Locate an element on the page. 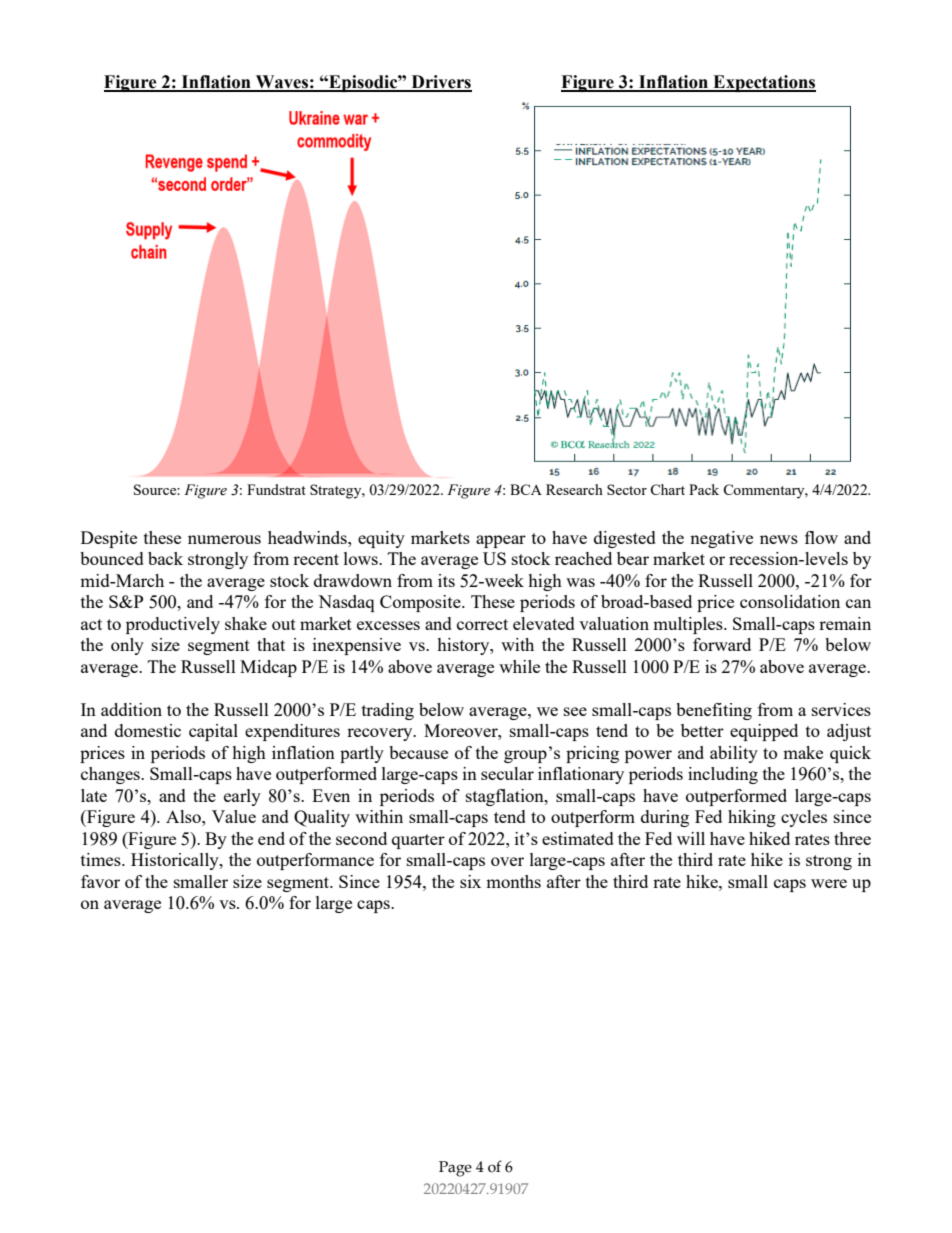 This page has height=1233, width=952. Page is located at coordinates (455, 1169).
